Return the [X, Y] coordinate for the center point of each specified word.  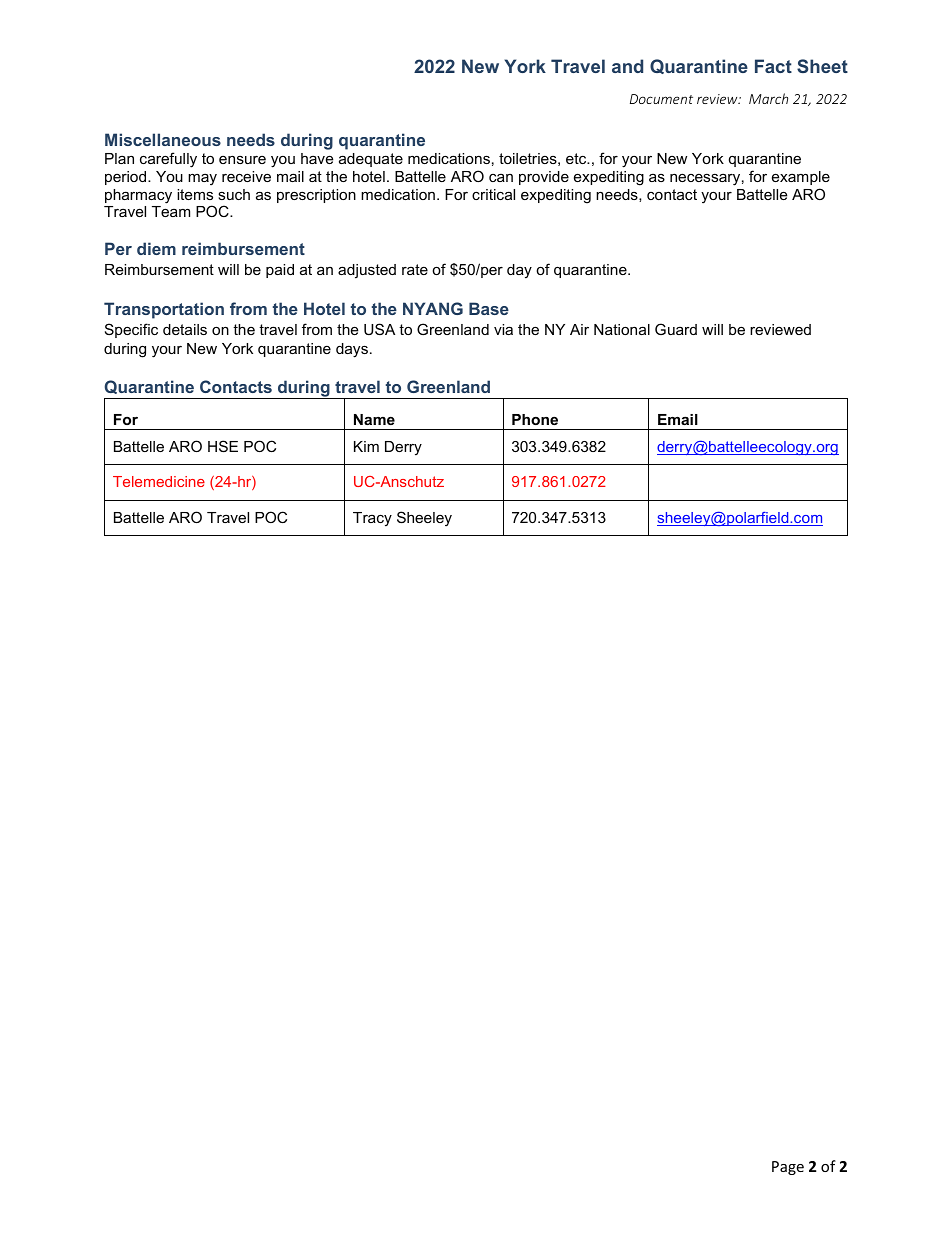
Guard [676, 329]
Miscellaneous [163, 139]
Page [788, 1168]
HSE [223, 446]
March [768, 98]
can [501, 178]
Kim [366, 446]
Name [374, 419]
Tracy [372, 519]
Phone [535, 419]
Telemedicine [159, 481]
